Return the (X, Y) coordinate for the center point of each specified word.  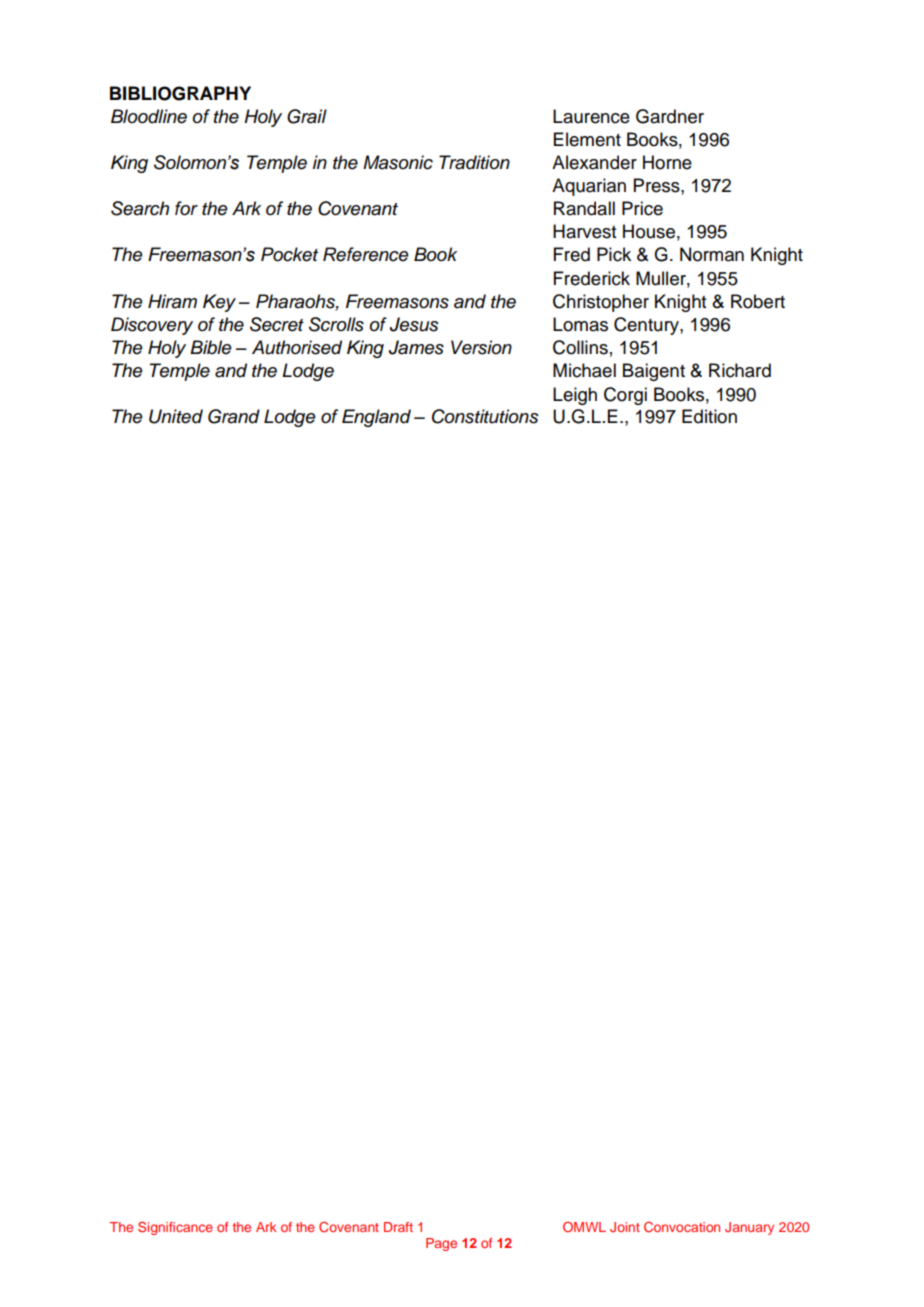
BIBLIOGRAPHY (180, 93)
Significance (175, 1228)
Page (441, 1244)
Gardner (670, 116)
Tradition (474, 162)
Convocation (682, 1227)
